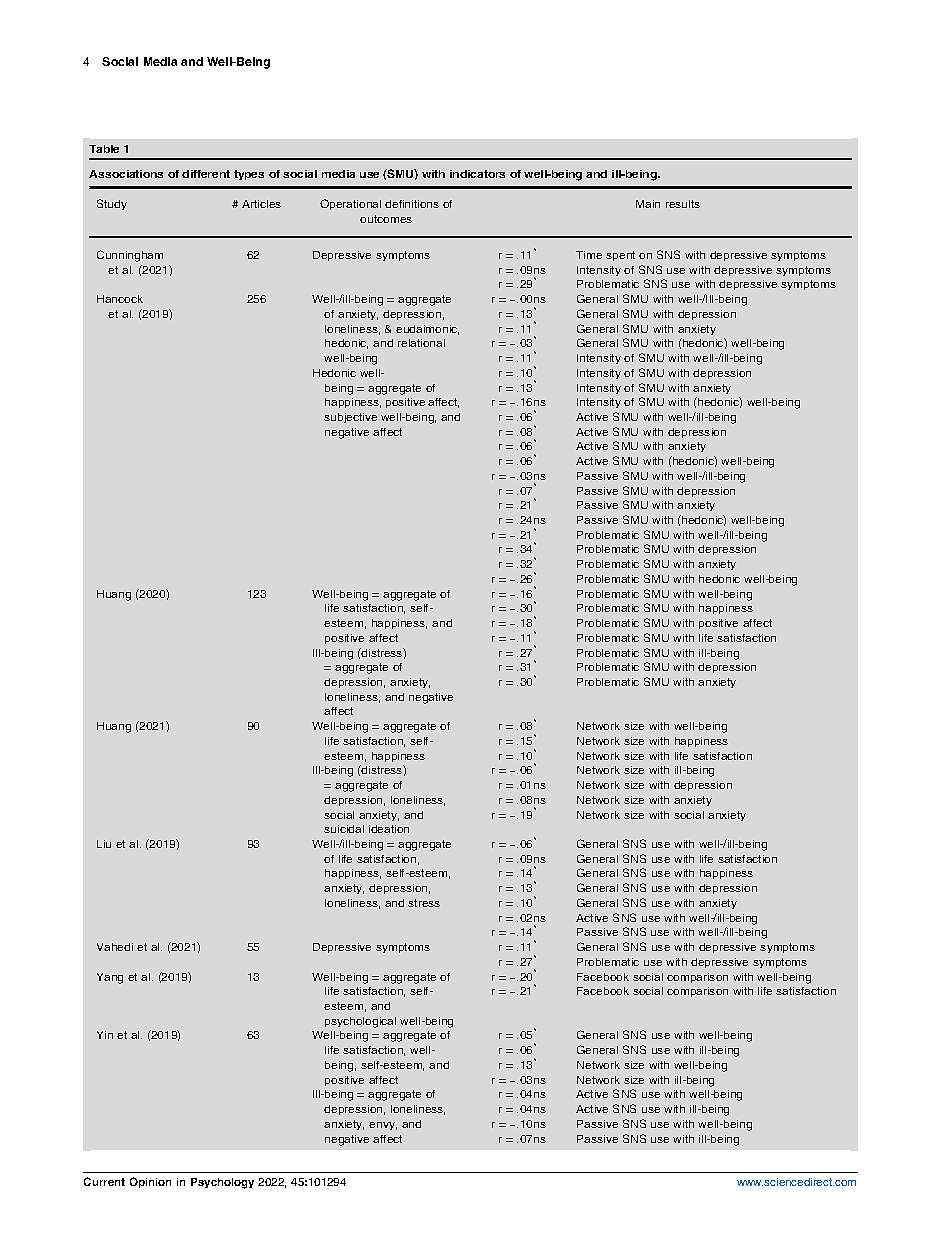  Describe the element at coordinates (383, 1126) in the document. I see `envy` at that location.
